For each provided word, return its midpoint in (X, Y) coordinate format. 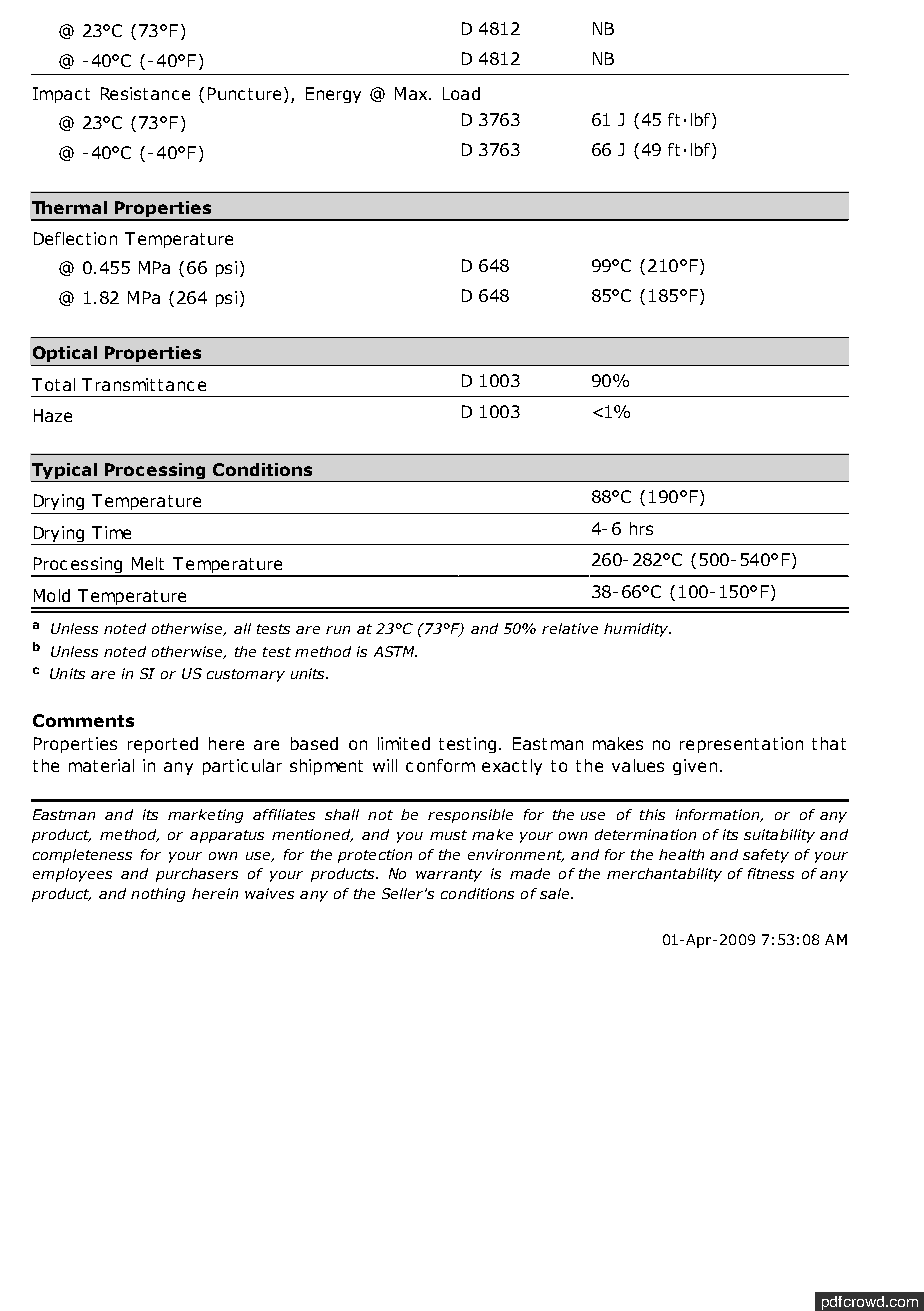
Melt (148, 563)
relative (570, 628)
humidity (637, 630)
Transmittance (144, 384)
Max (412, 93)
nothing (158, 895)
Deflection (75, 238)
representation (741, 745)
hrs (641, 528)
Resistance (145, 93)
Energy (333, 95)
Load (461, 93)
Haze (53, 415)
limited (404, 743)
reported (163, 745)
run (338, 630)
